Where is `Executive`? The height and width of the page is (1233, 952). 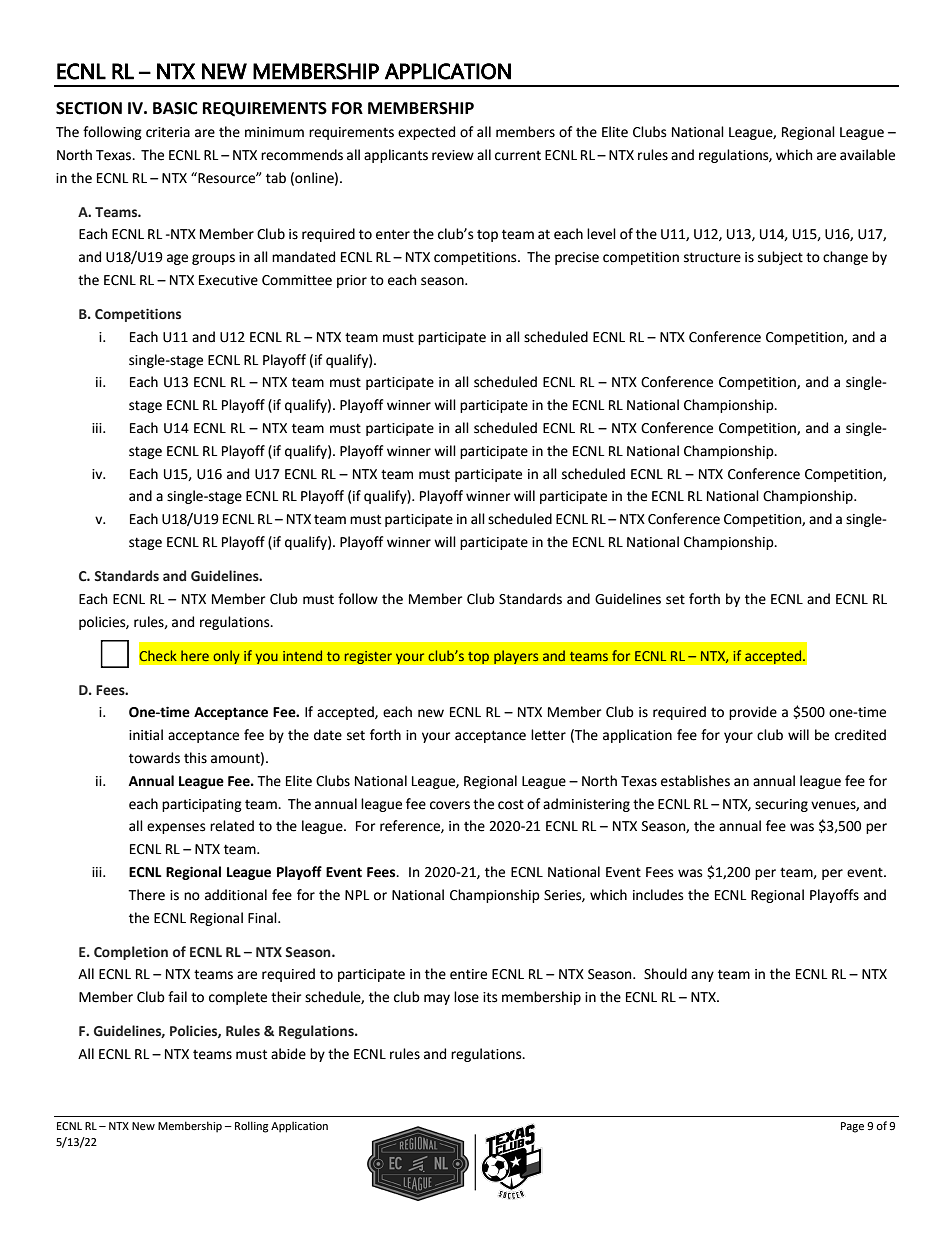
Executive is located at coordinates (228, 280).
